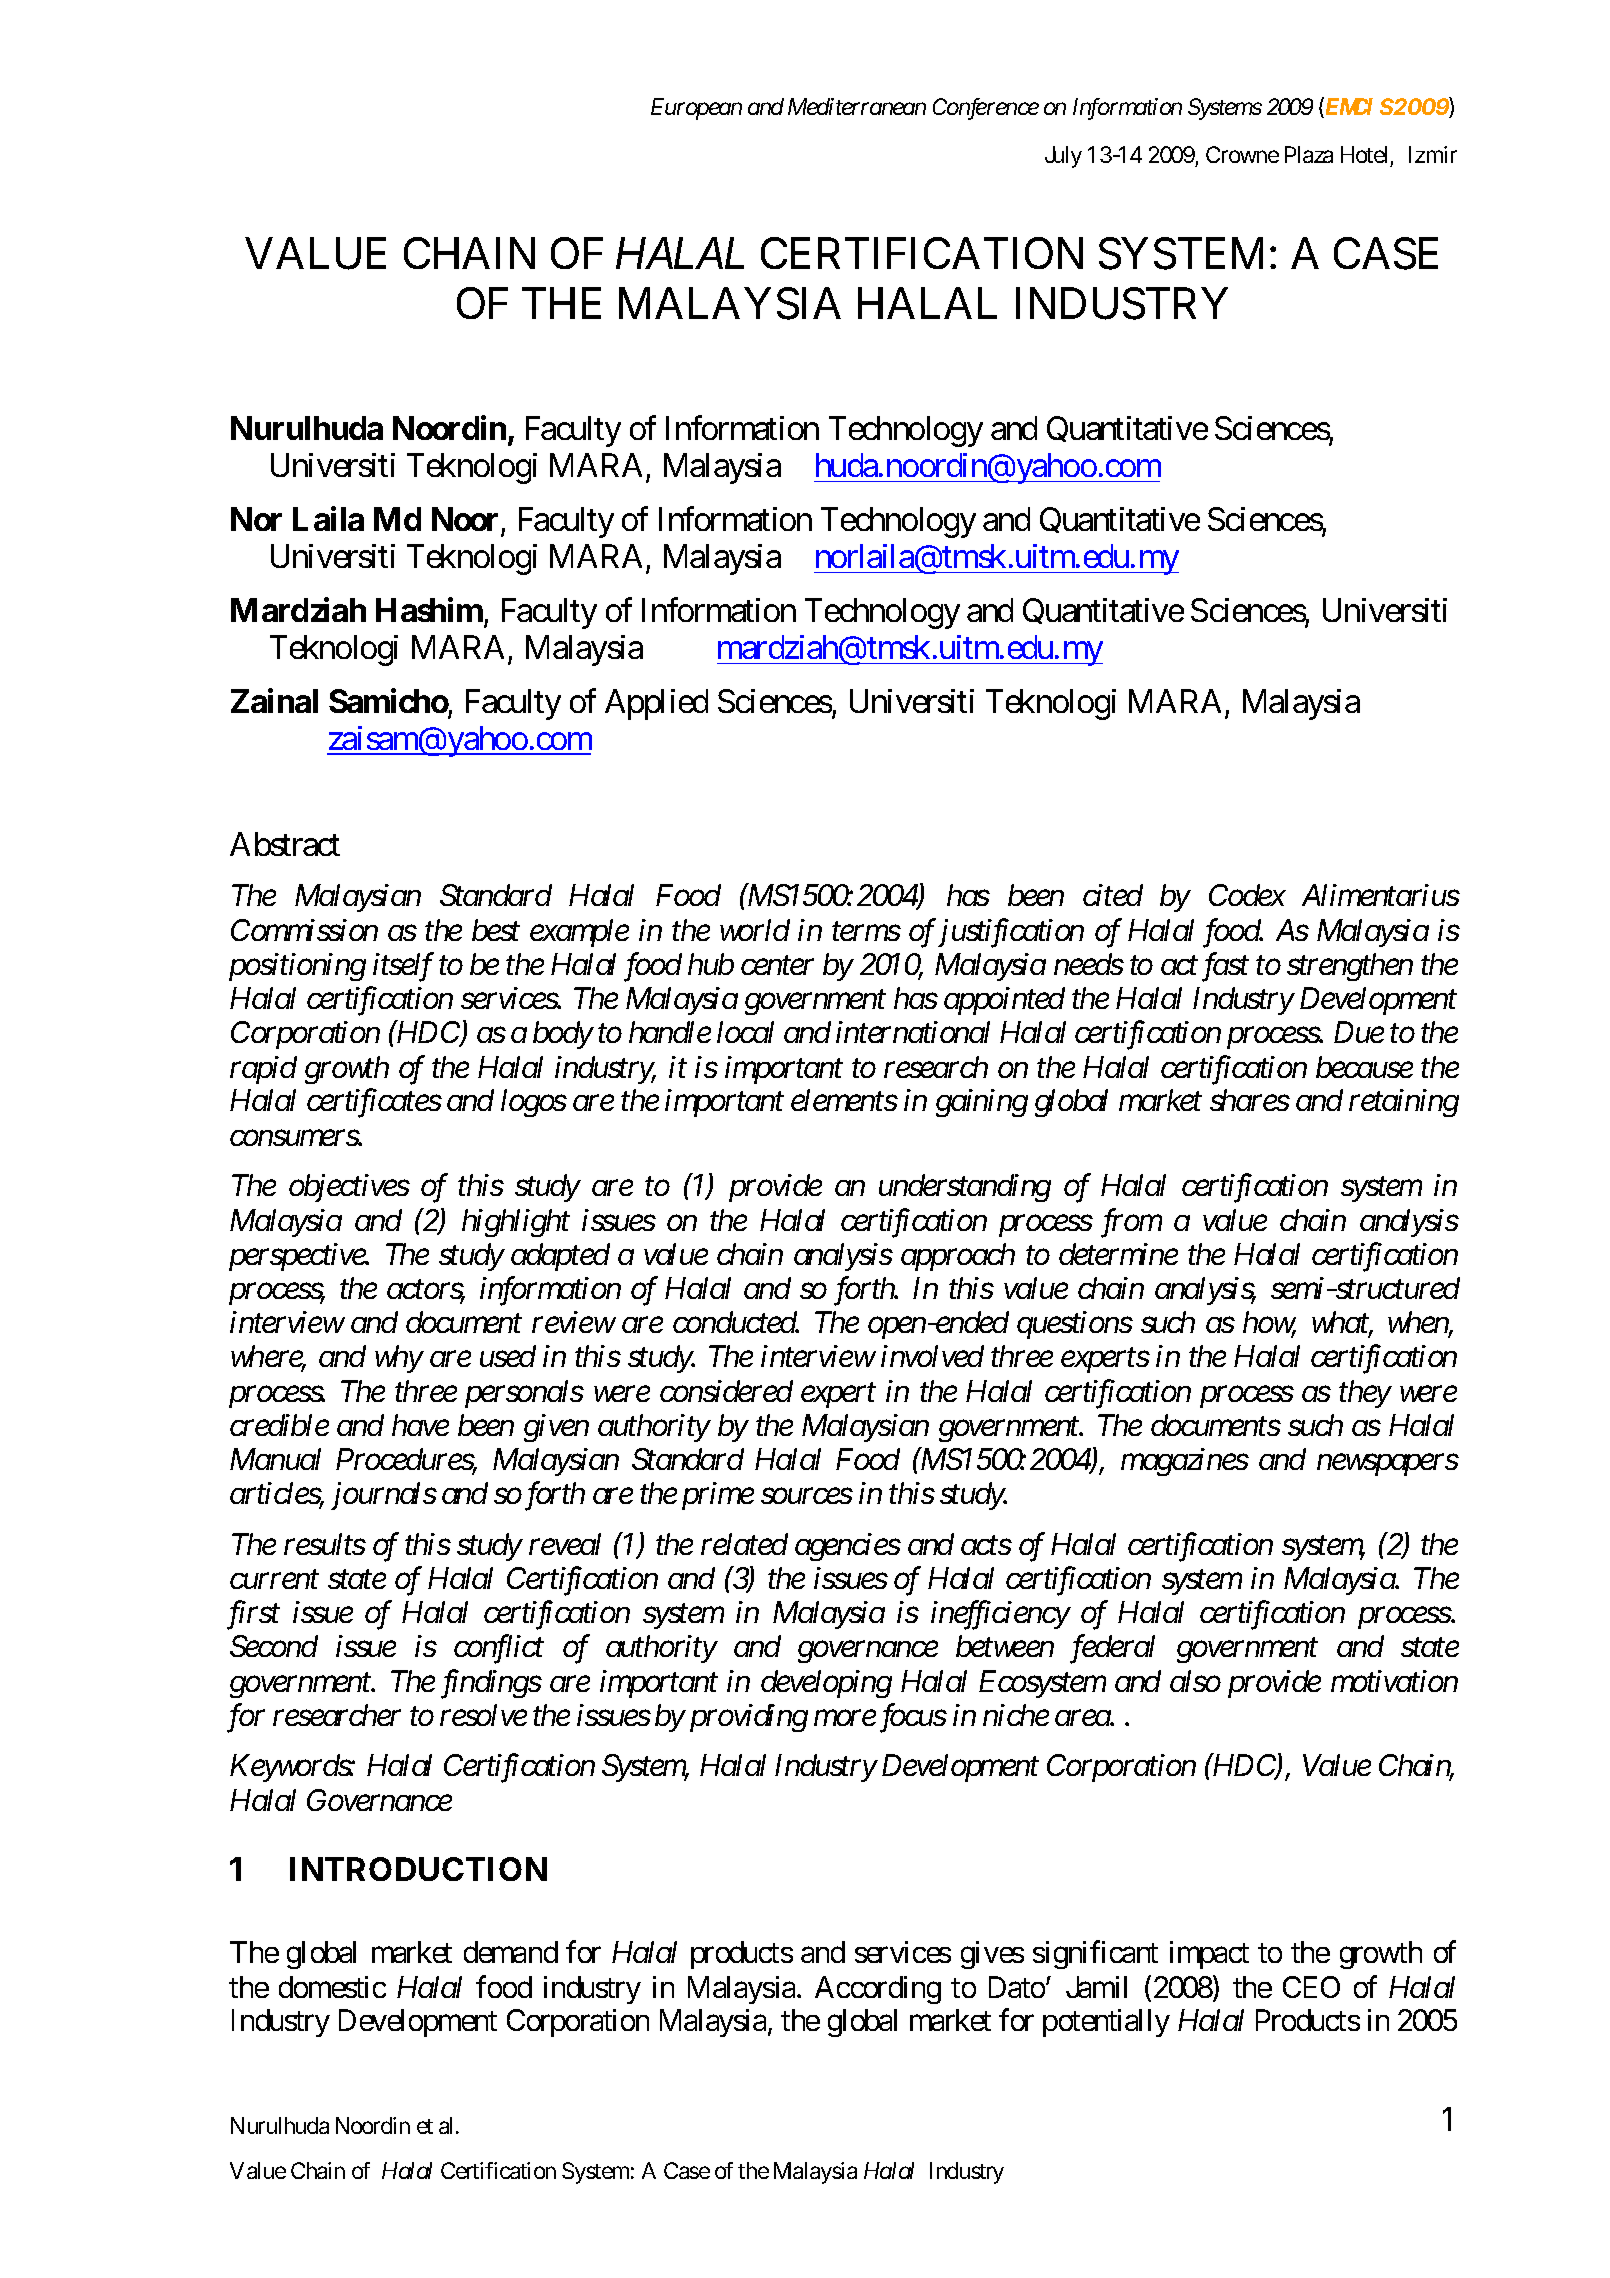  I want to click on According, so click(878, 1990).
